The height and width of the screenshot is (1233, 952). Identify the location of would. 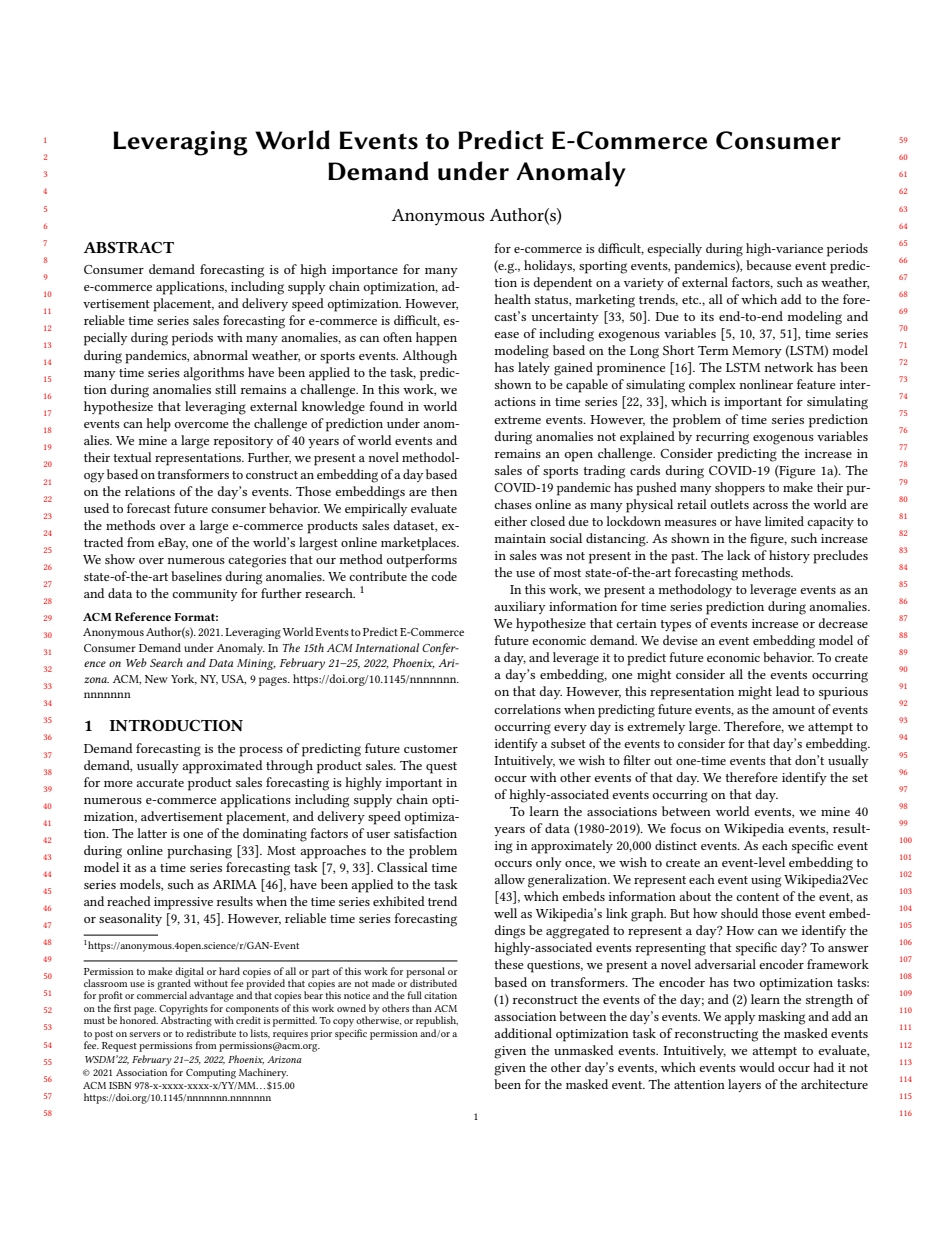
(757, 1067).
